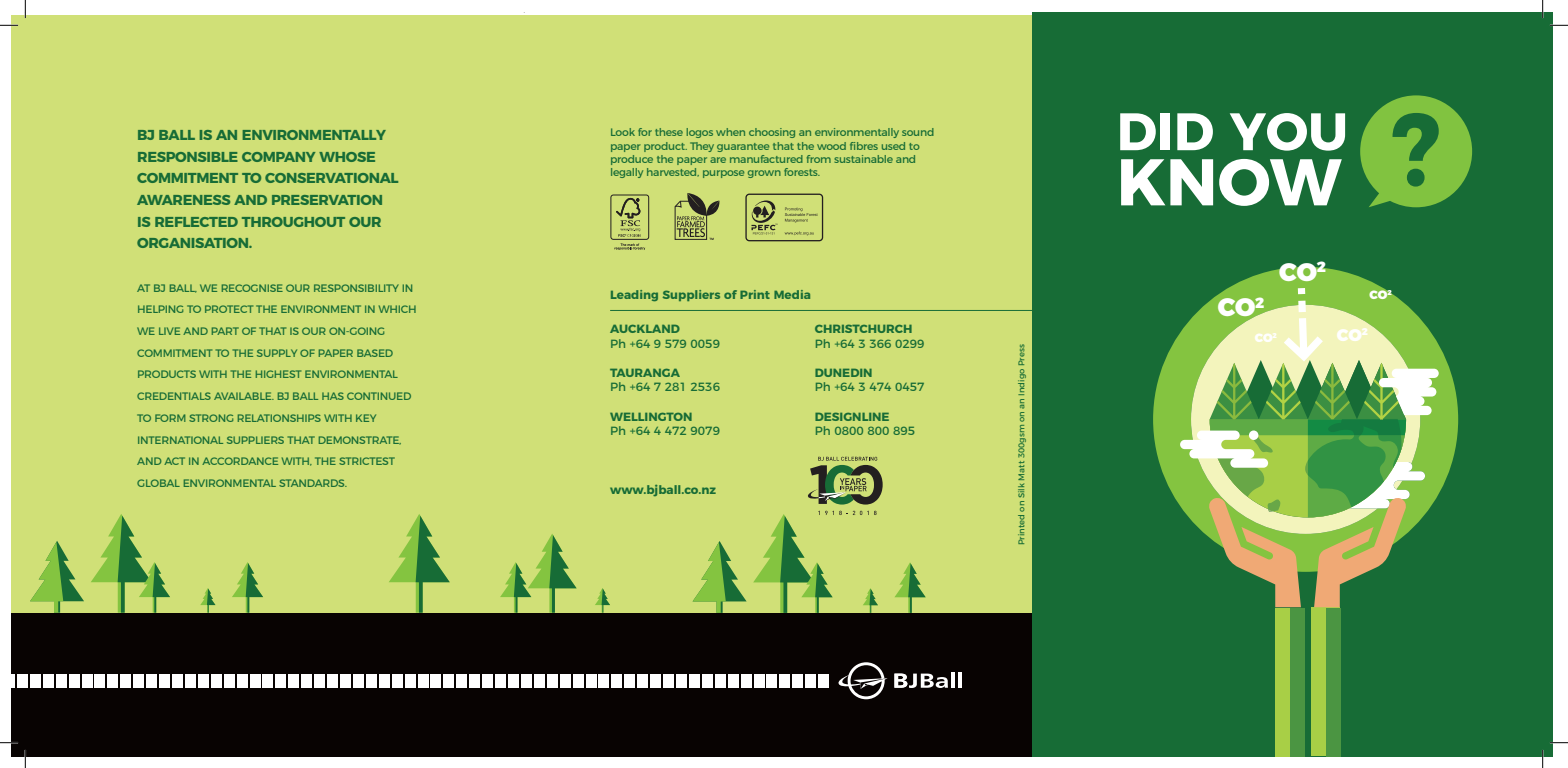 The width and height of the image is (1568, 768). I want to click on STRICTEST, so click(367, 461).
